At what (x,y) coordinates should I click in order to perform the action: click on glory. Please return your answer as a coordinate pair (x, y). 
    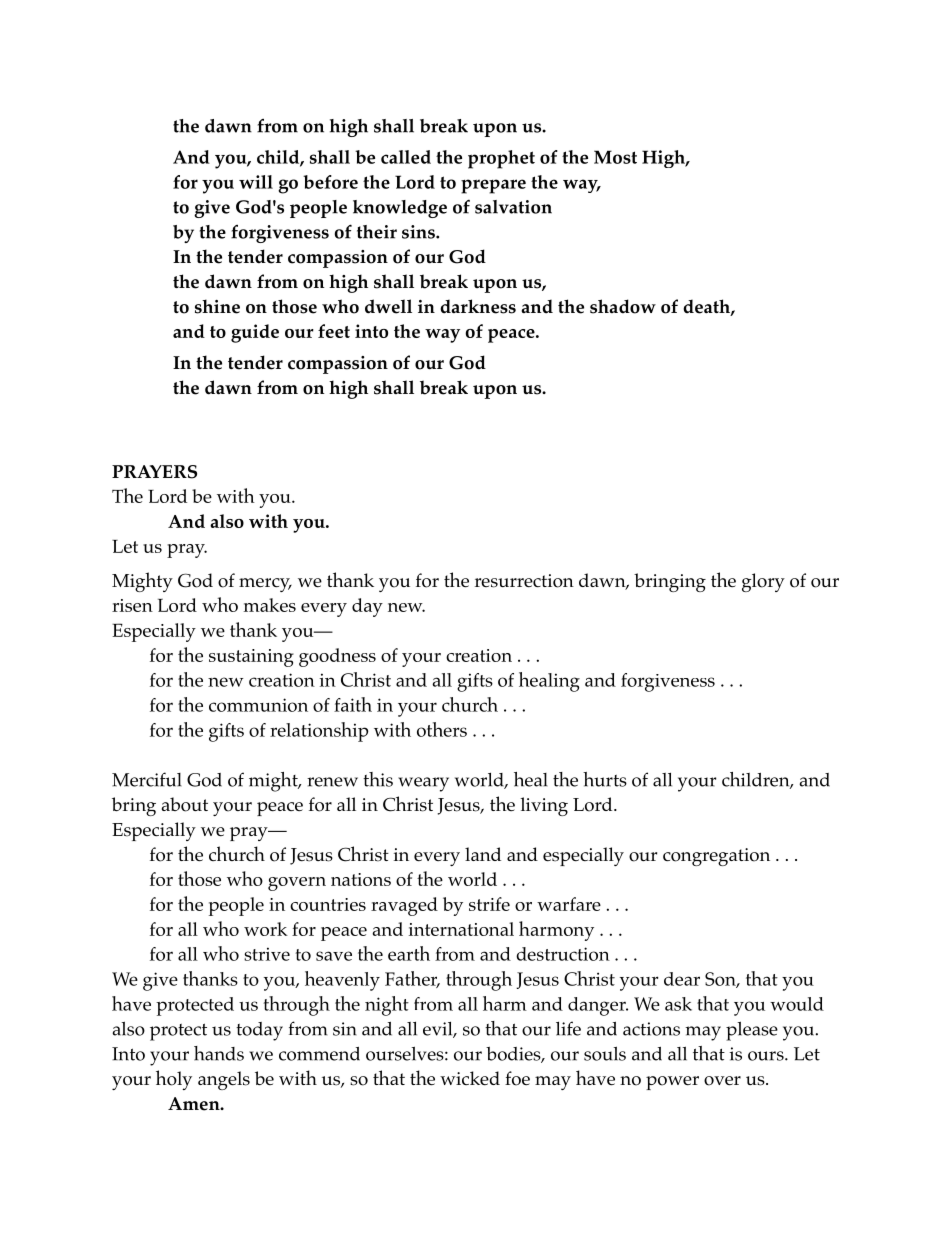
    Looking at the image, I should click on (763, 582).
